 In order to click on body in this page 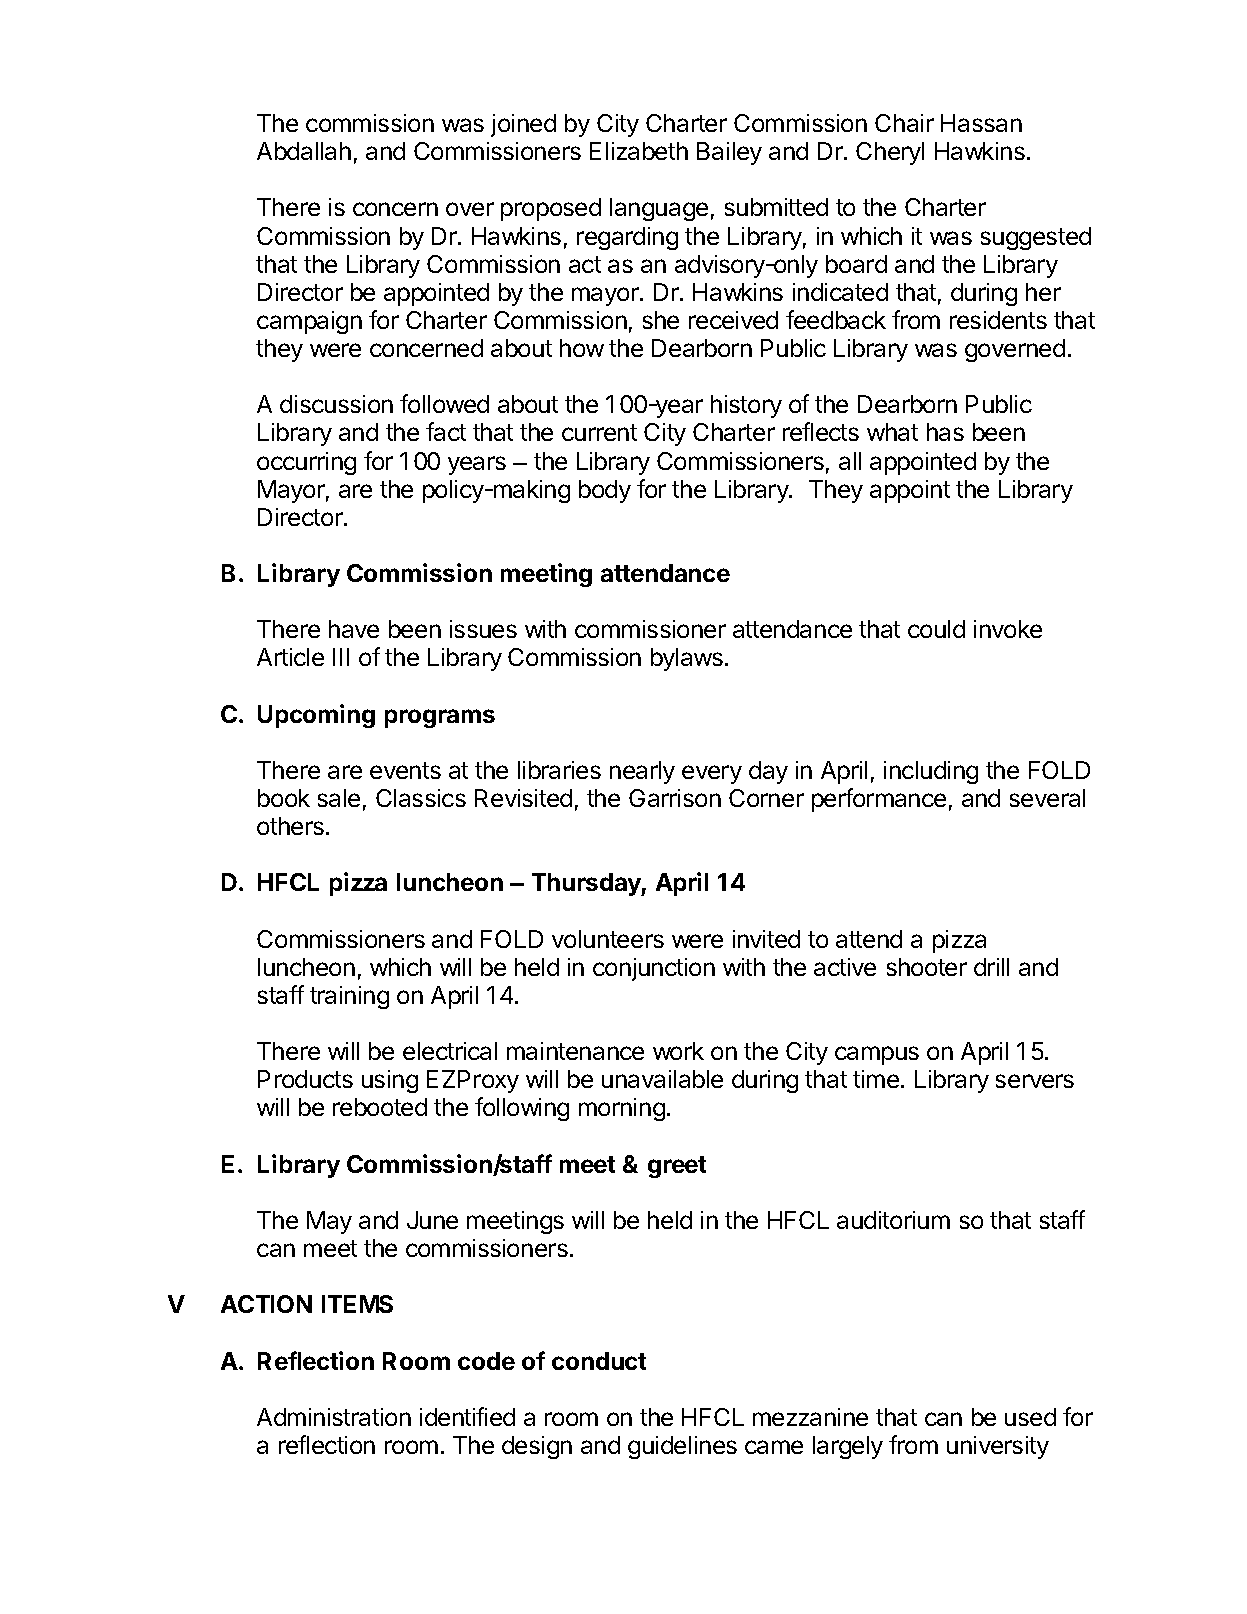, I will do `click(605, 491)`.
